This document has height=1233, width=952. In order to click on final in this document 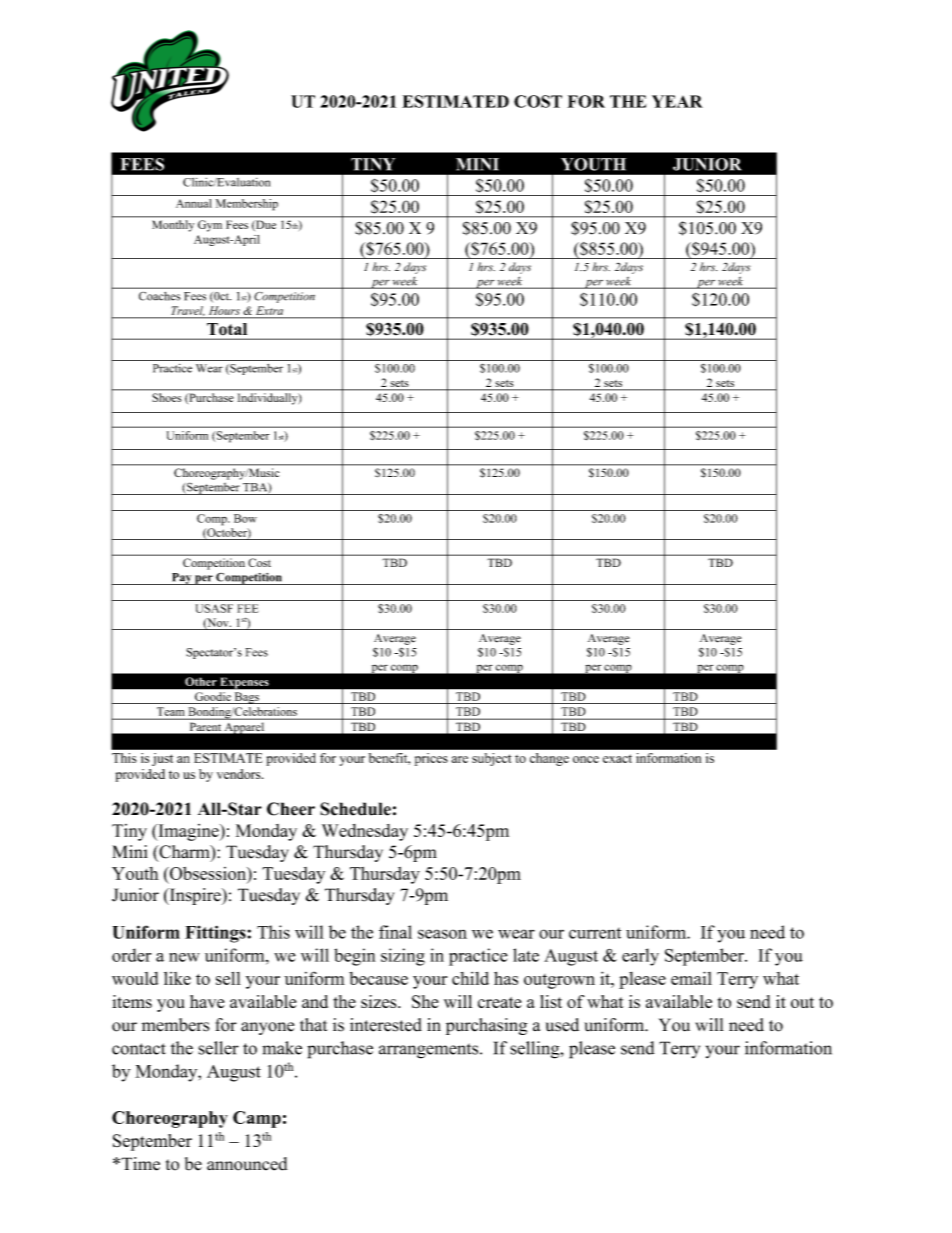, I will do `click(395, 932)`.
